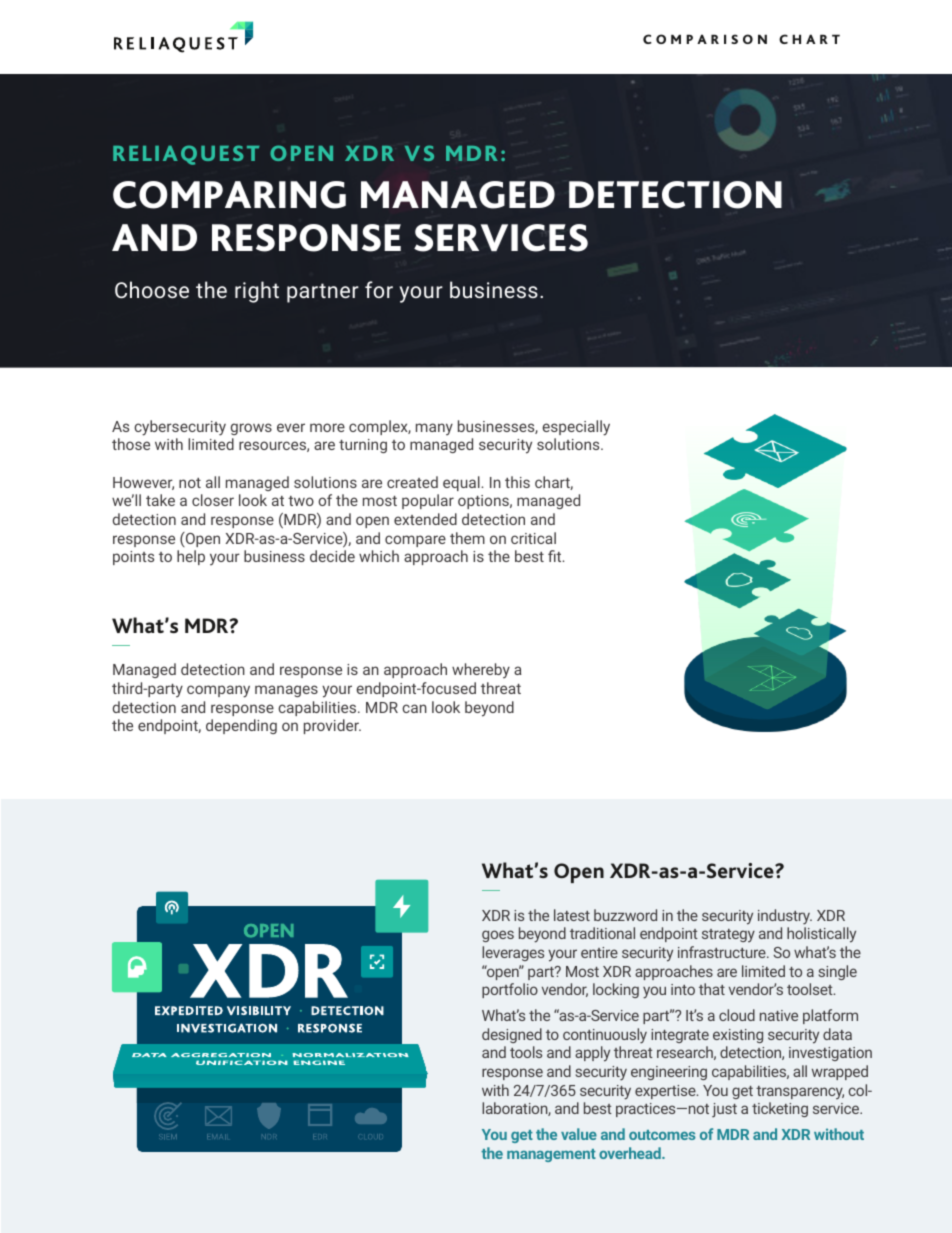  What do you see at coordinates (251, 429) in the screenshot?
I see `grows` at bounding box center [251, 429].
